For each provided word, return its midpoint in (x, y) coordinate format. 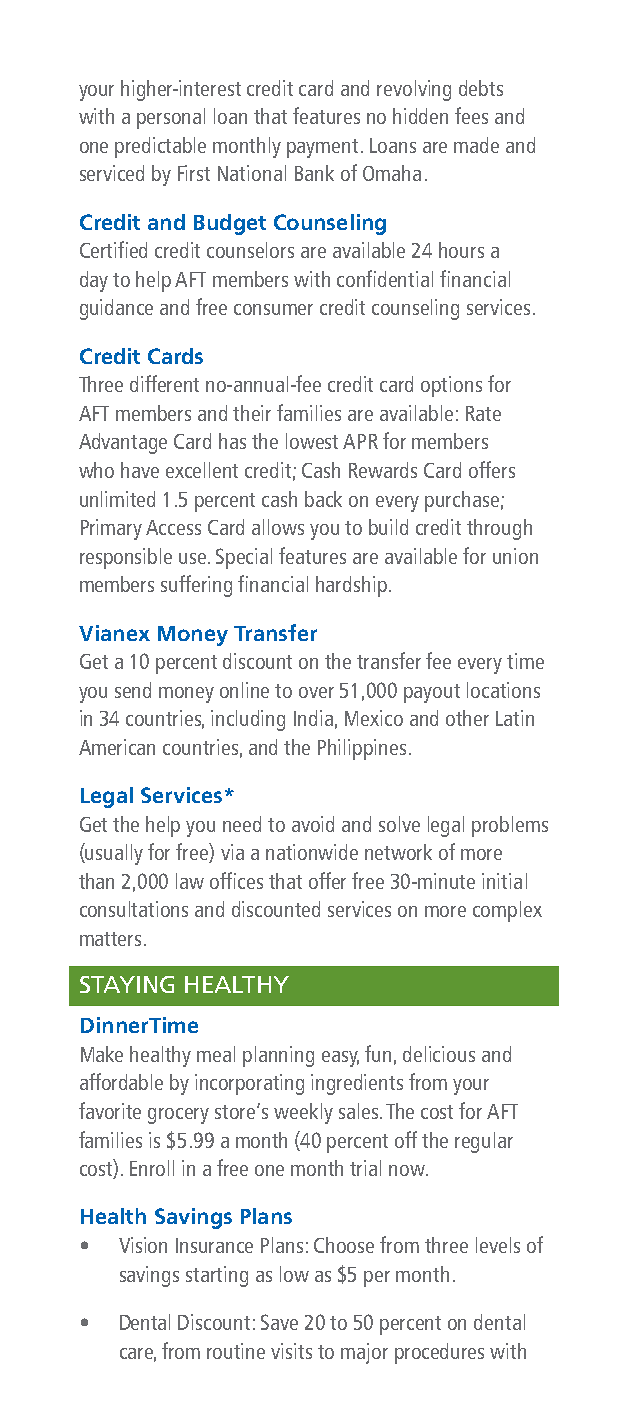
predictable (160, 147)
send (133, 690)
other (467, 718)
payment (322, 148)
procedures (439, 1353)
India (313, 718)
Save (279, 1322)
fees (471, 115)
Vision (143, 1245)
